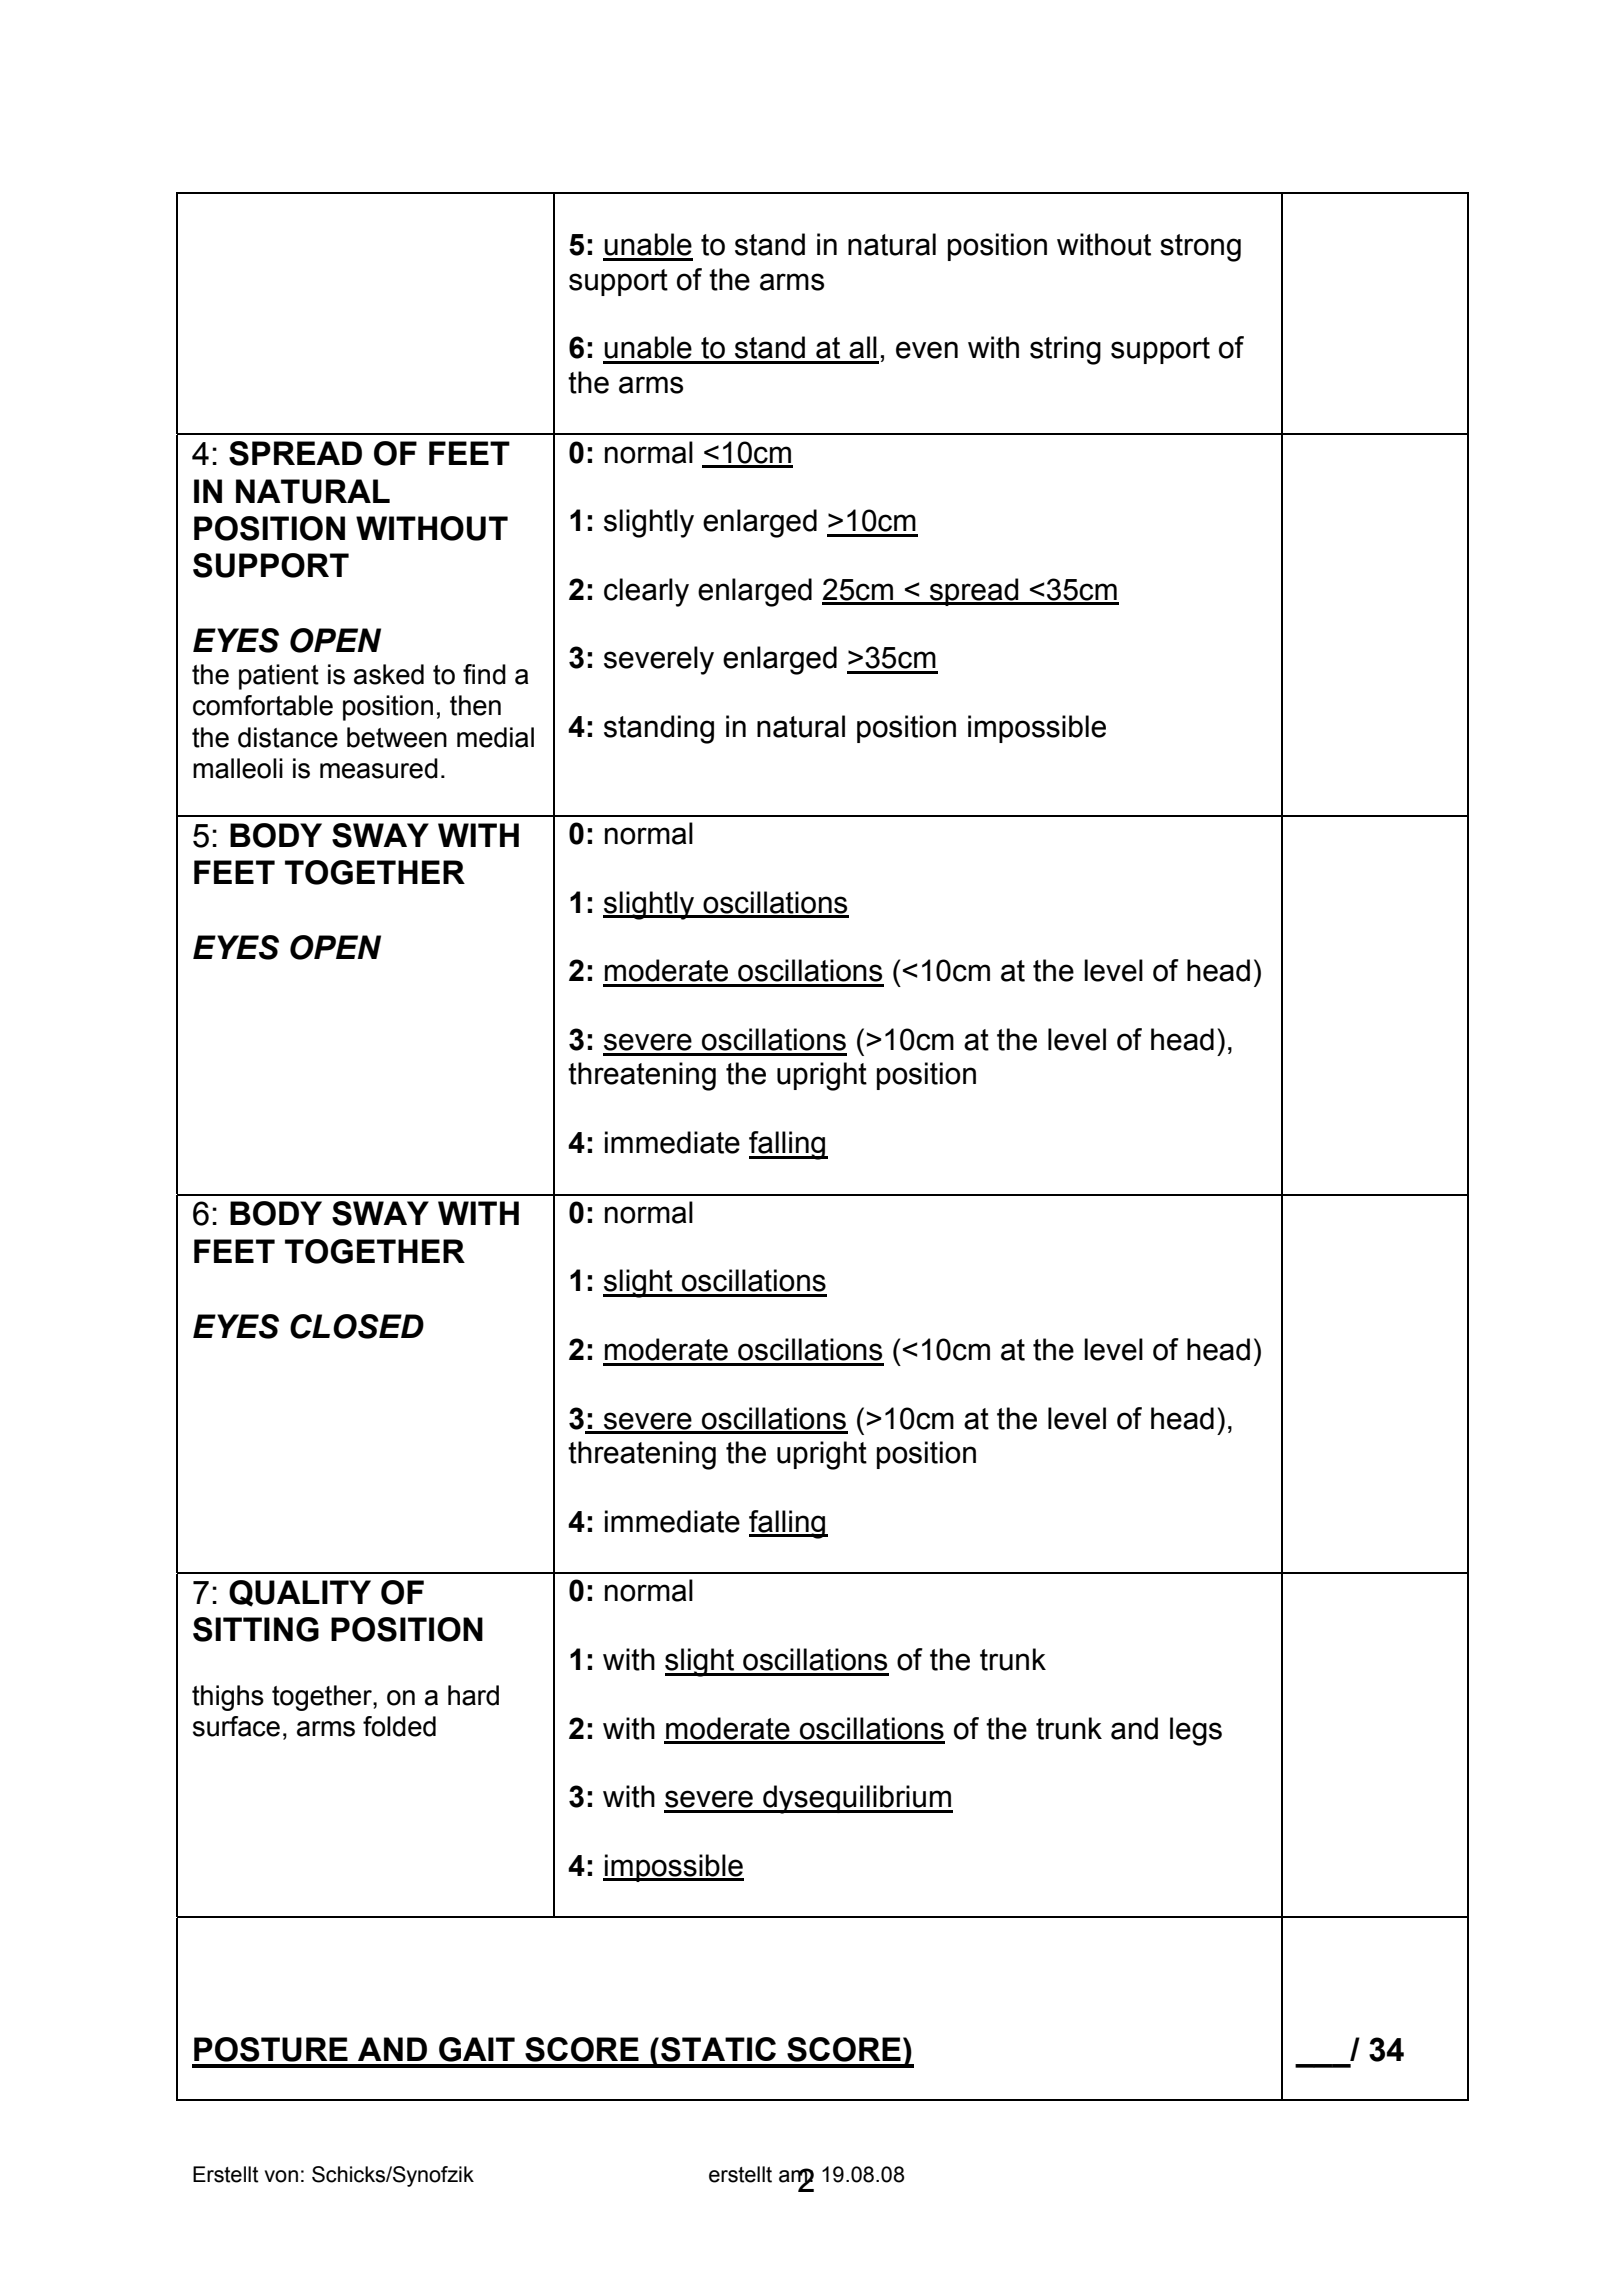 The height and width of the page is (2283, 1613). What do you see at coordinates (279, 677) in the page?
I see `patient` at bounding box center [279, 677].
